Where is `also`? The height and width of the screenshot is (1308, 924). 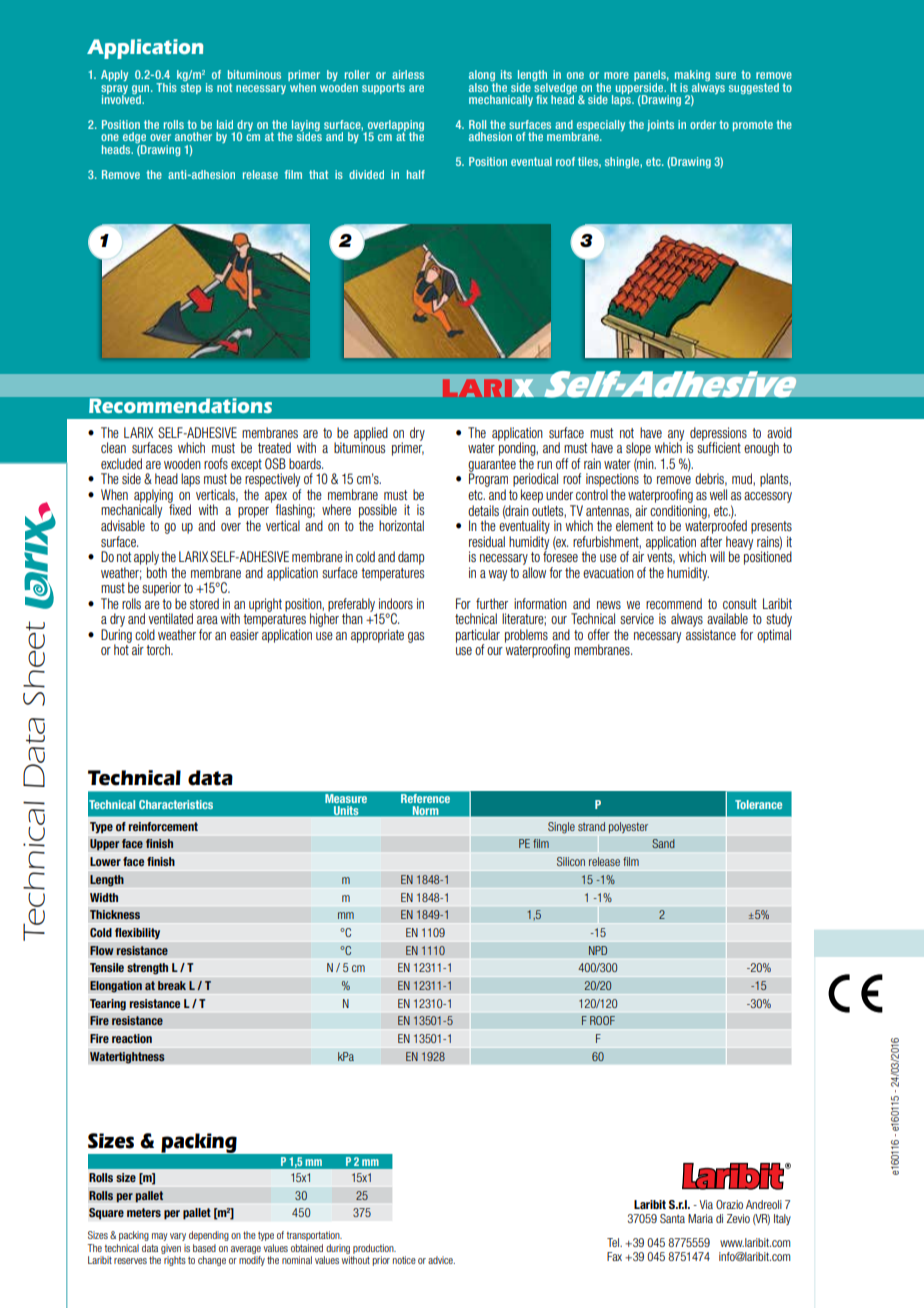
also is located at coordinates (480, 86).
